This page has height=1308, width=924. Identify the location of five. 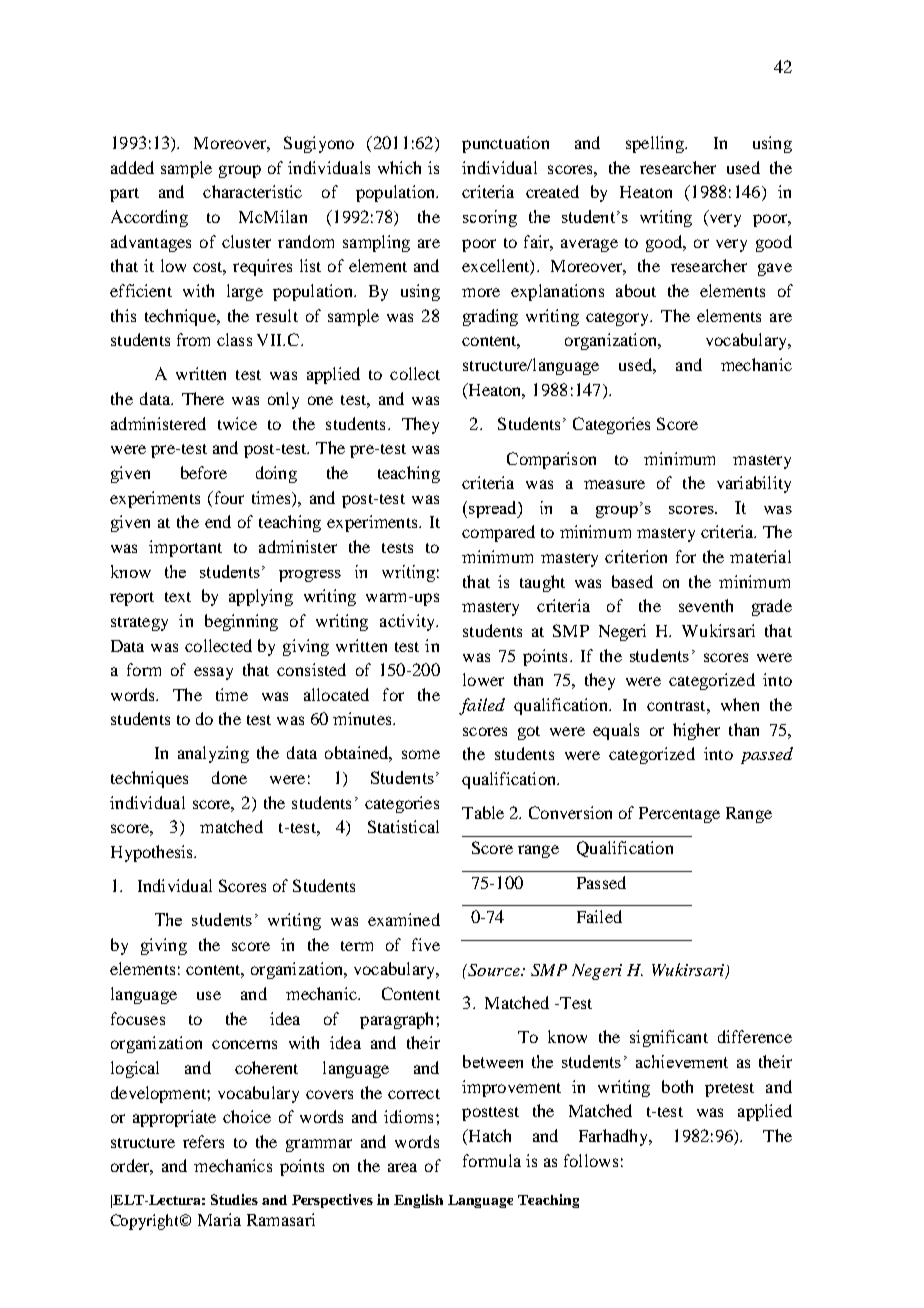
(426, 944).
